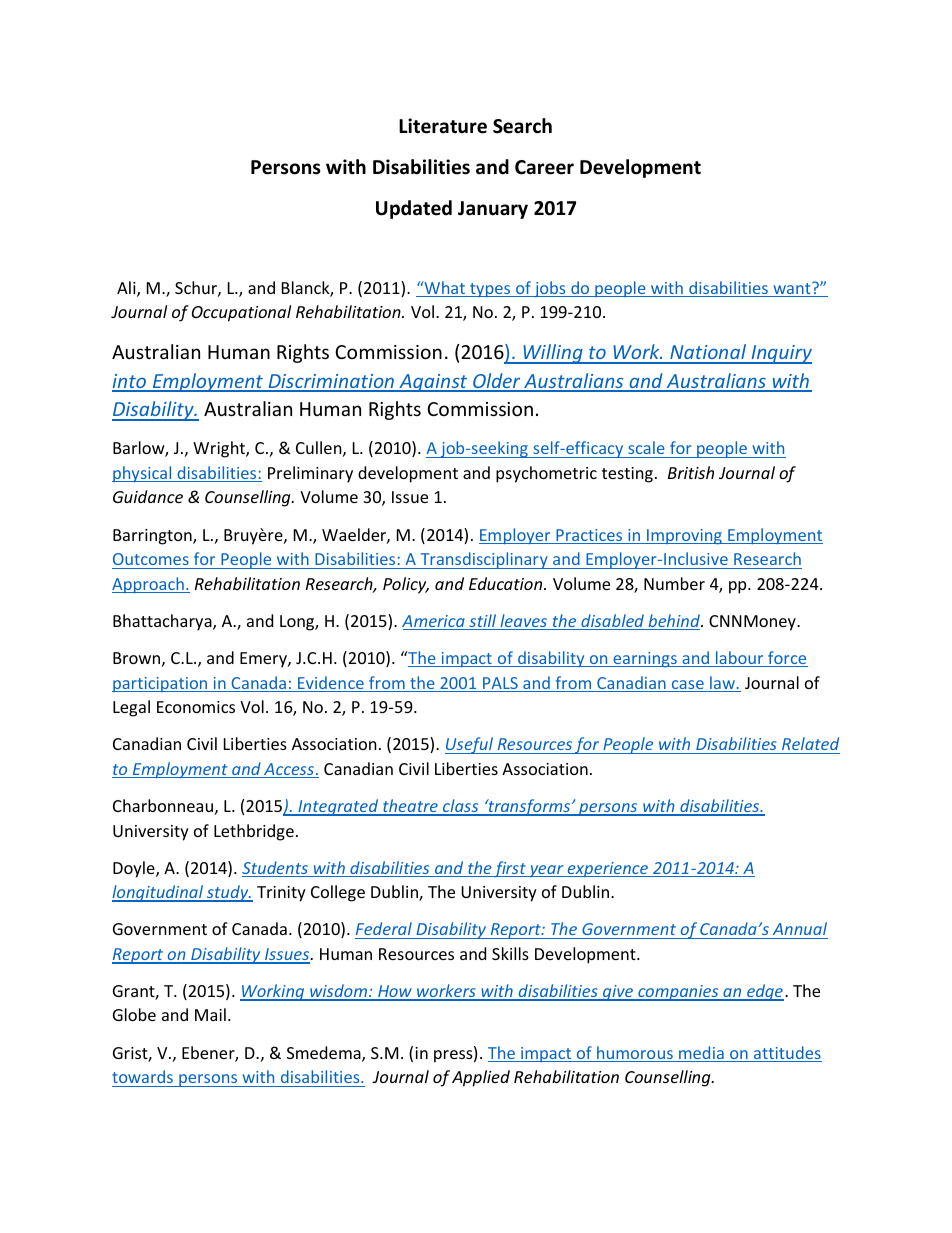 This screenshot has height=1233, width=952. I want to click on Mail, so click(210, 1014).
